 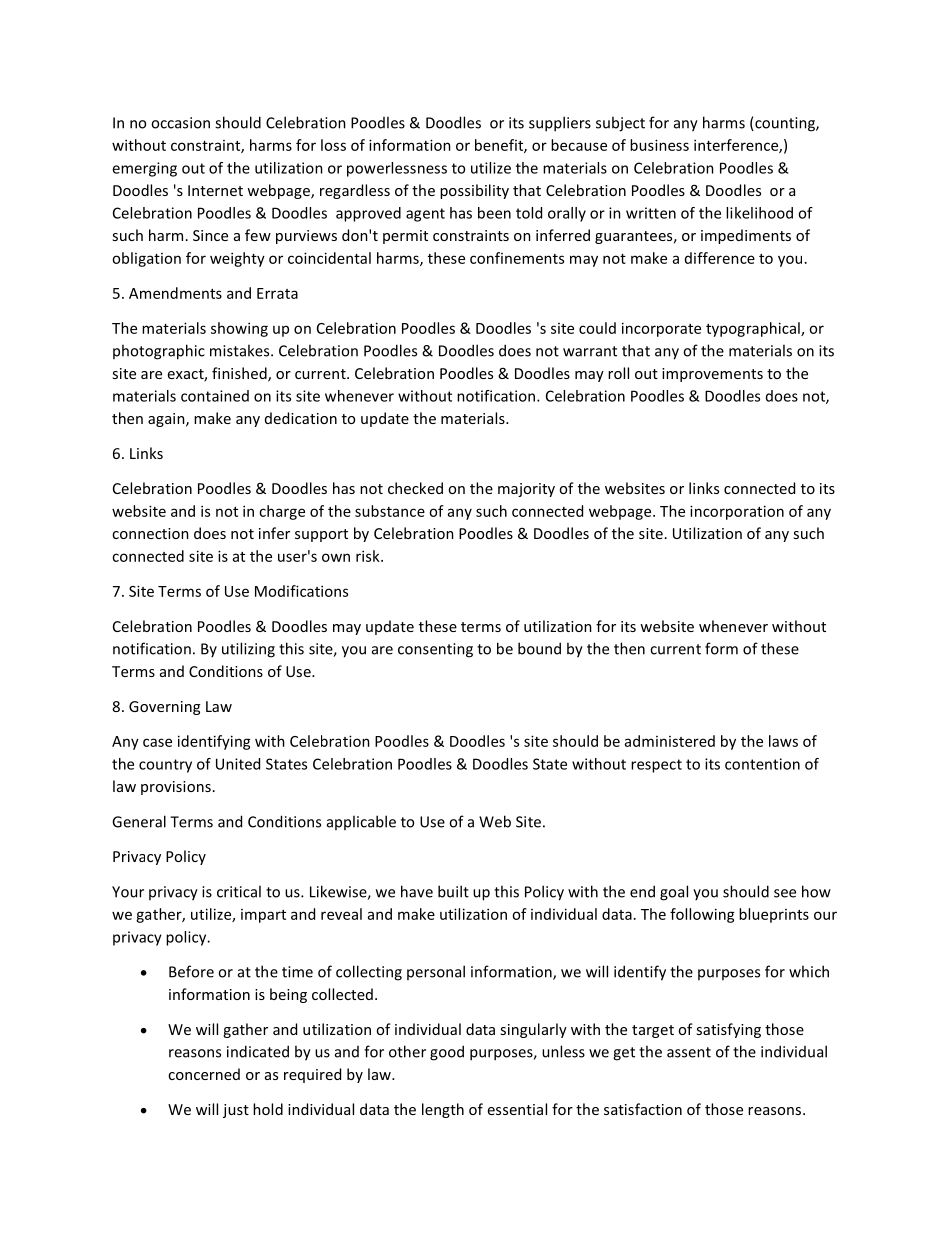 I want to click on consenting, so click(x=435, y=650).
